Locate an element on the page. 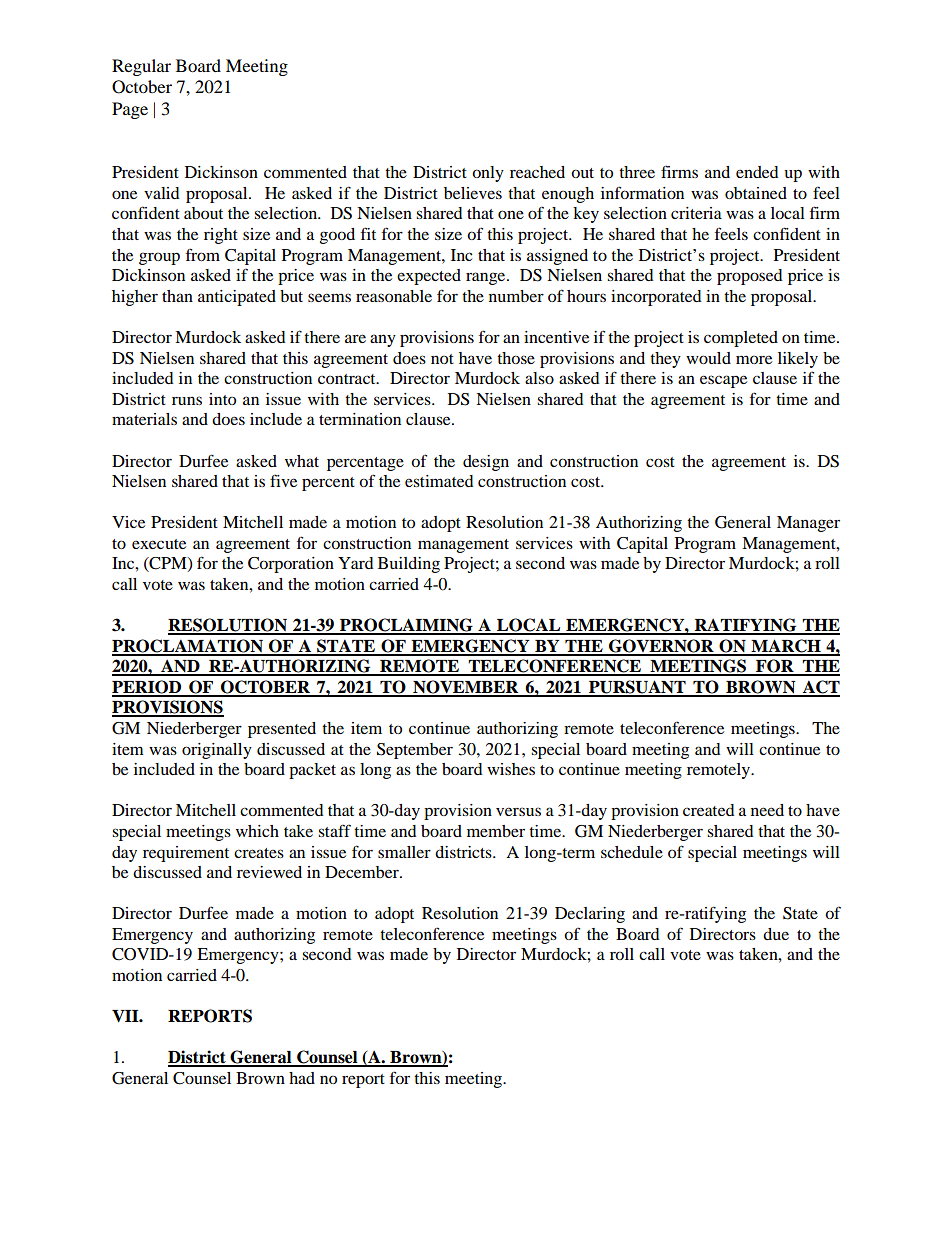 This image has width=952, height=1233. anticipated is located at coordinates (237, 298).
